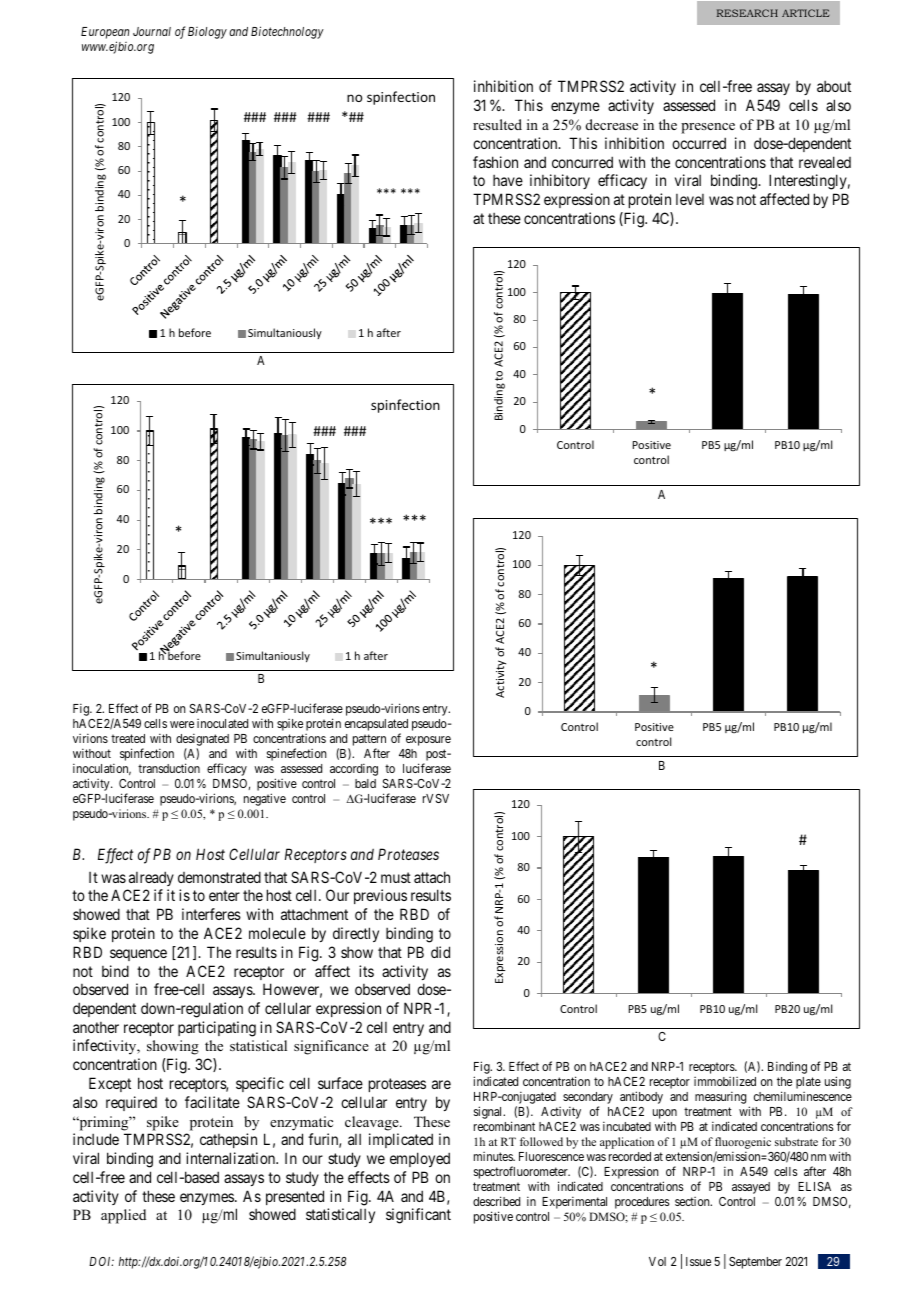  Describe the element at coordinates (428, 741) in the document. I see `exposure` at that location.
